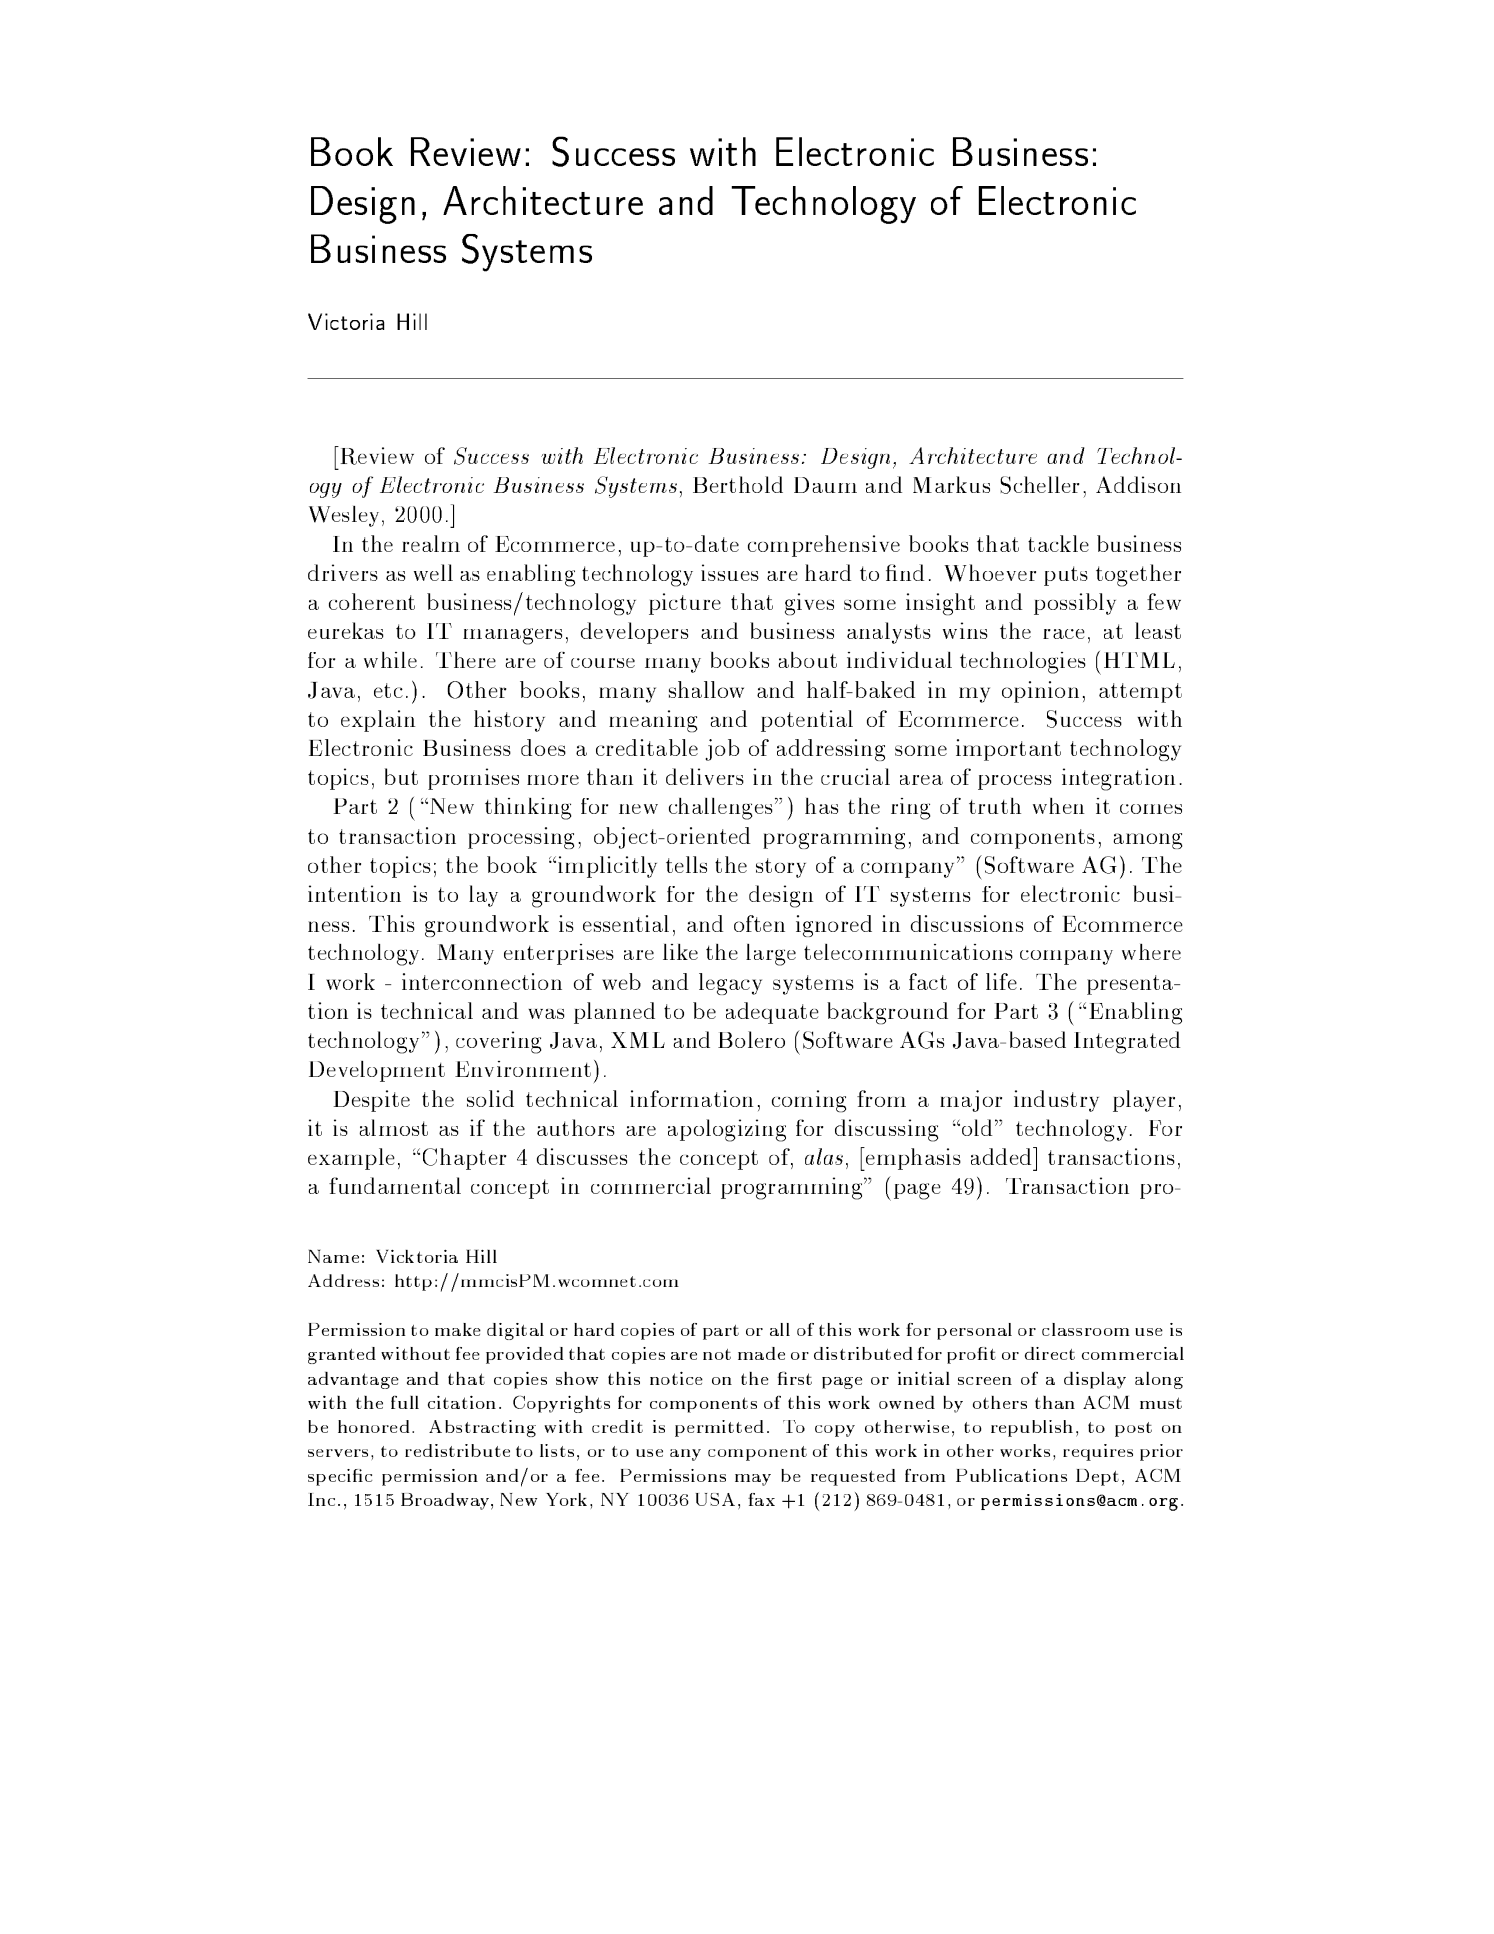 This page has height=1934, width=1494. What do you see at coordinates (1056, 1101) in the page?
I see `industry` at bounding box center [1056, 1101].
